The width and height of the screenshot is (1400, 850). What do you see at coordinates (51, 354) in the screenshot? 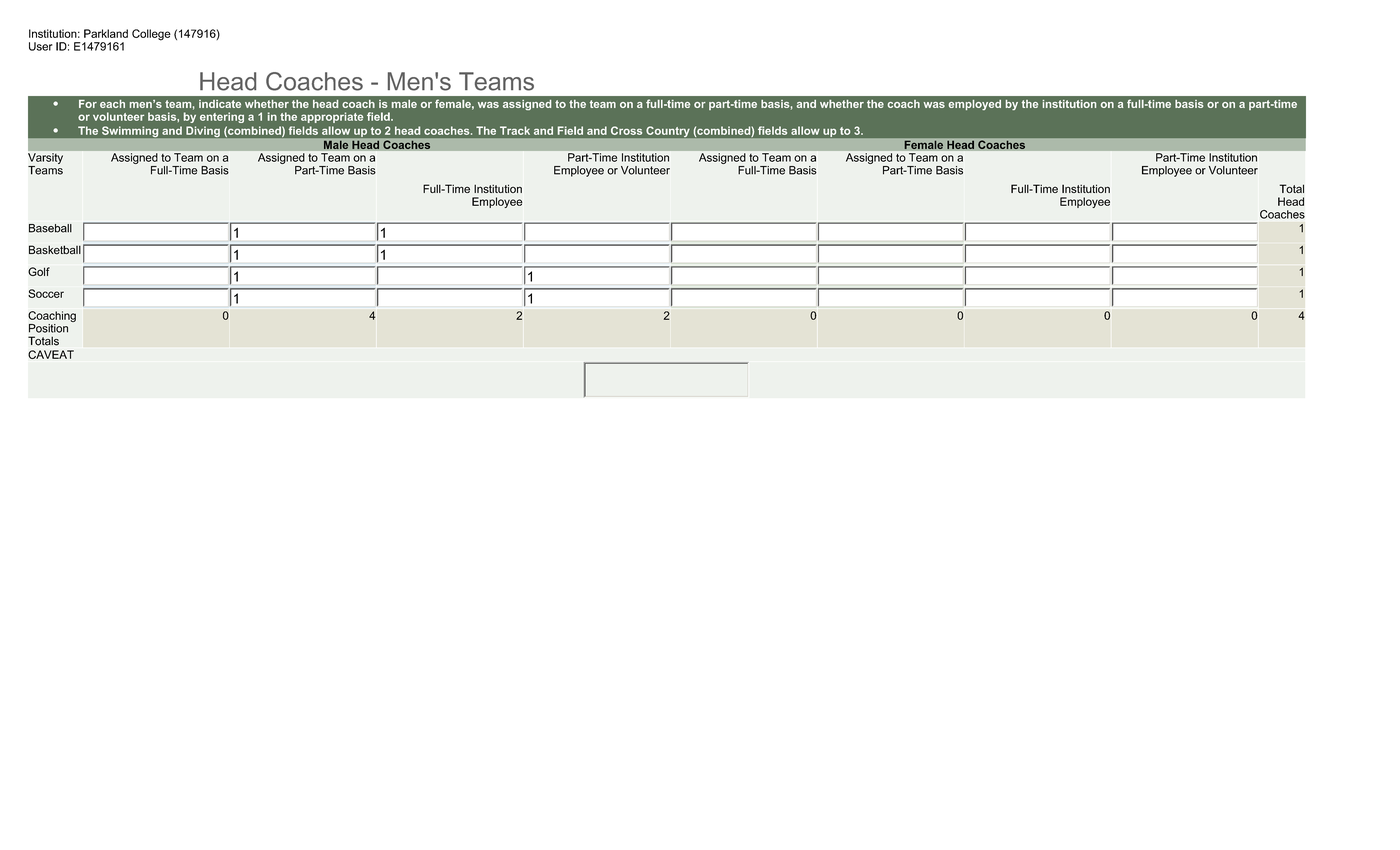
I see `CAVEAT` at bounding box center [51, 354].
